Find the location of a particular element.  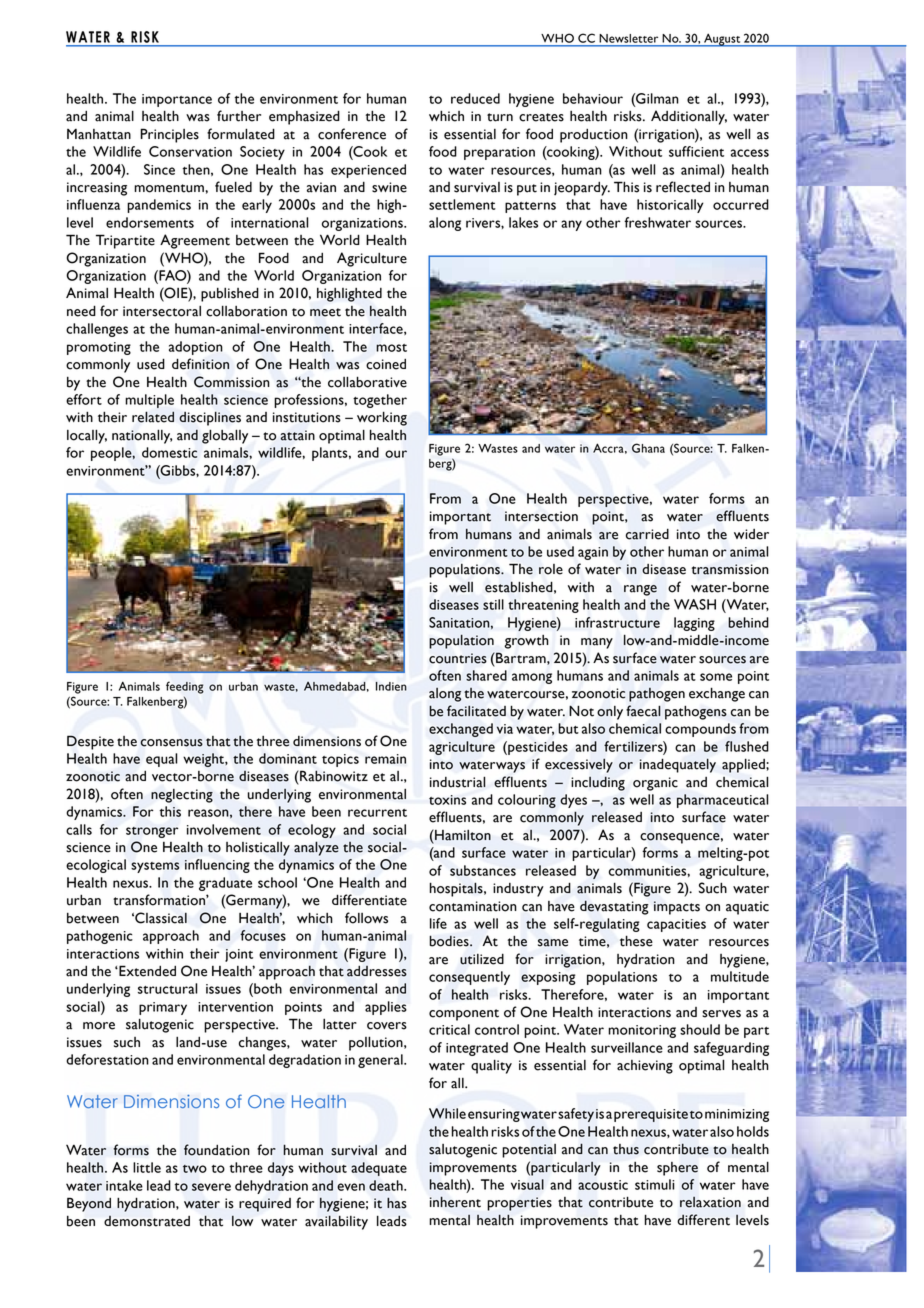

domestic is located at coordinates (169, 452).
